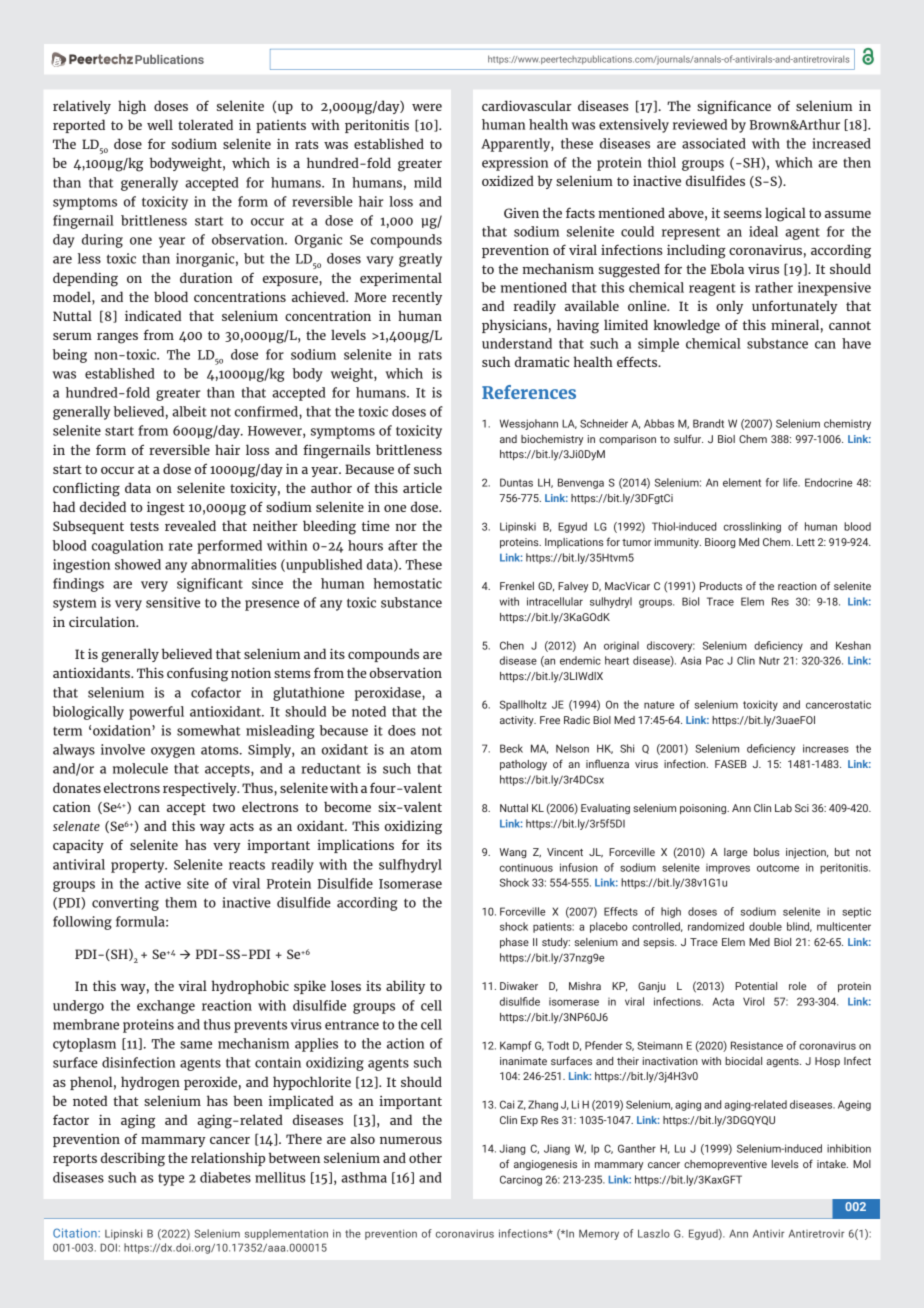 Image resolution: width=924 pixels, height=1308 pixels. I want to click on other, so click(425, 1157).
